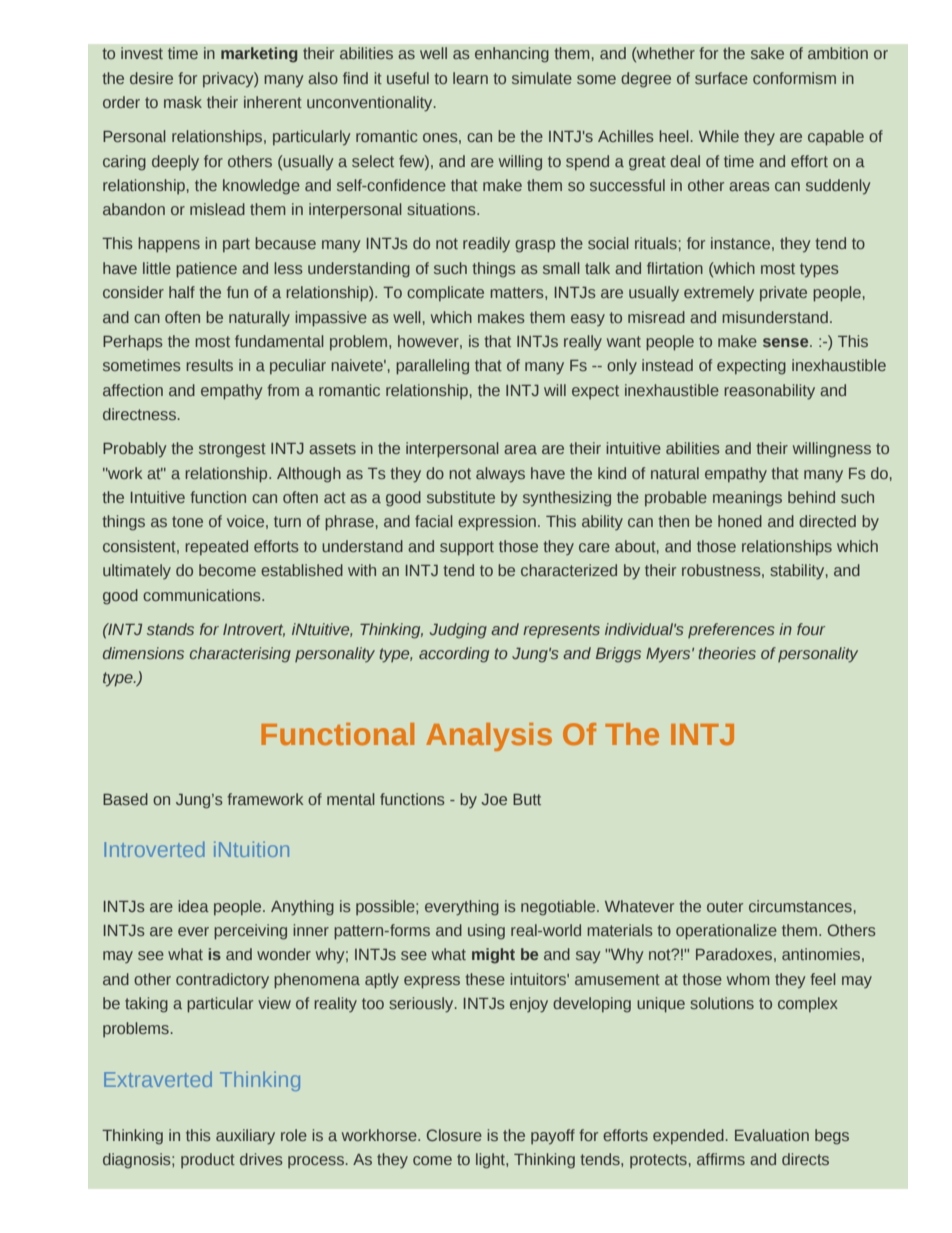  I want to click on mask, so click(183, 102).
